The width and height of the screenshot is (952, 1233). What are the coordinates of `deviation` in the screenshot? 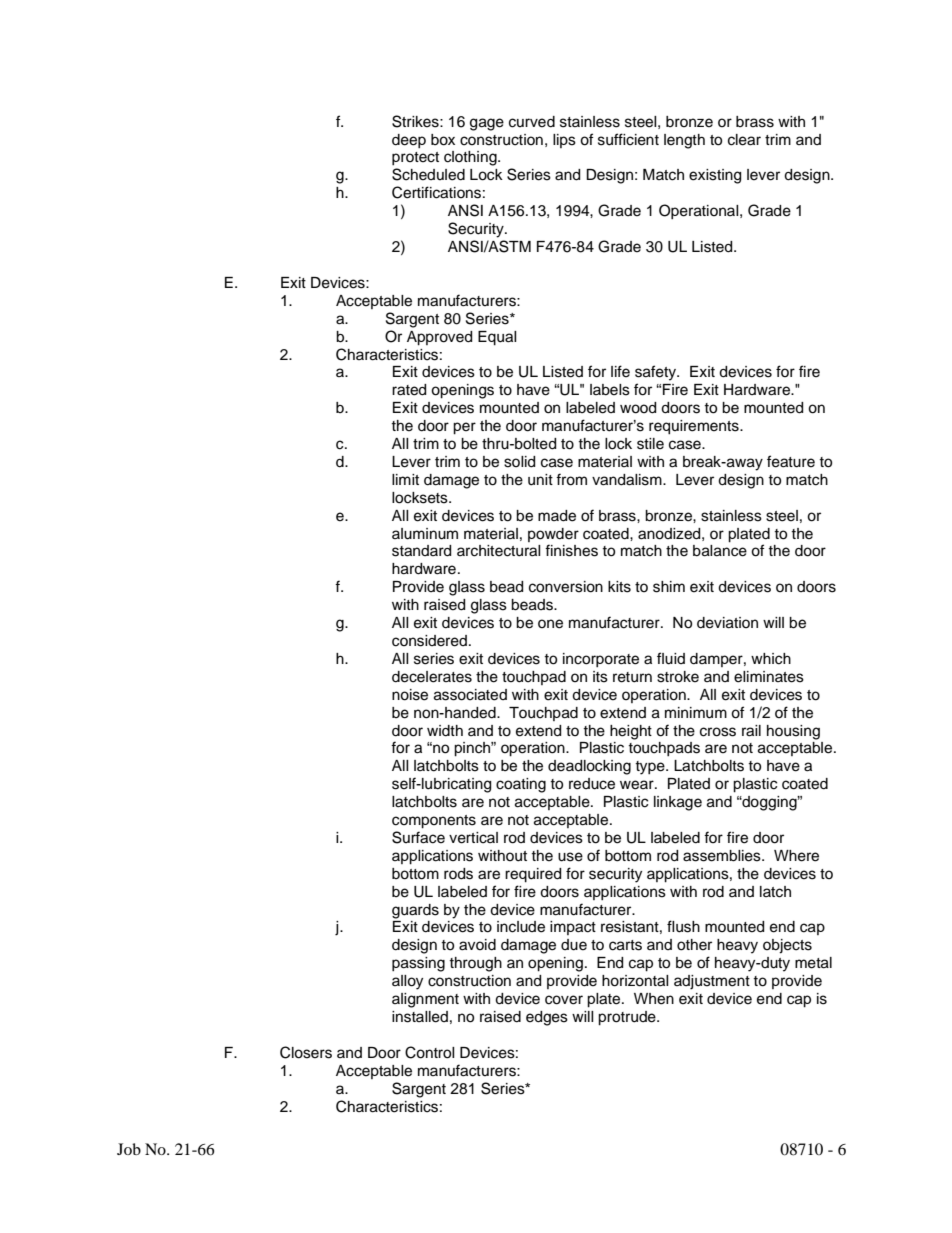 It's located at (727, 623).
